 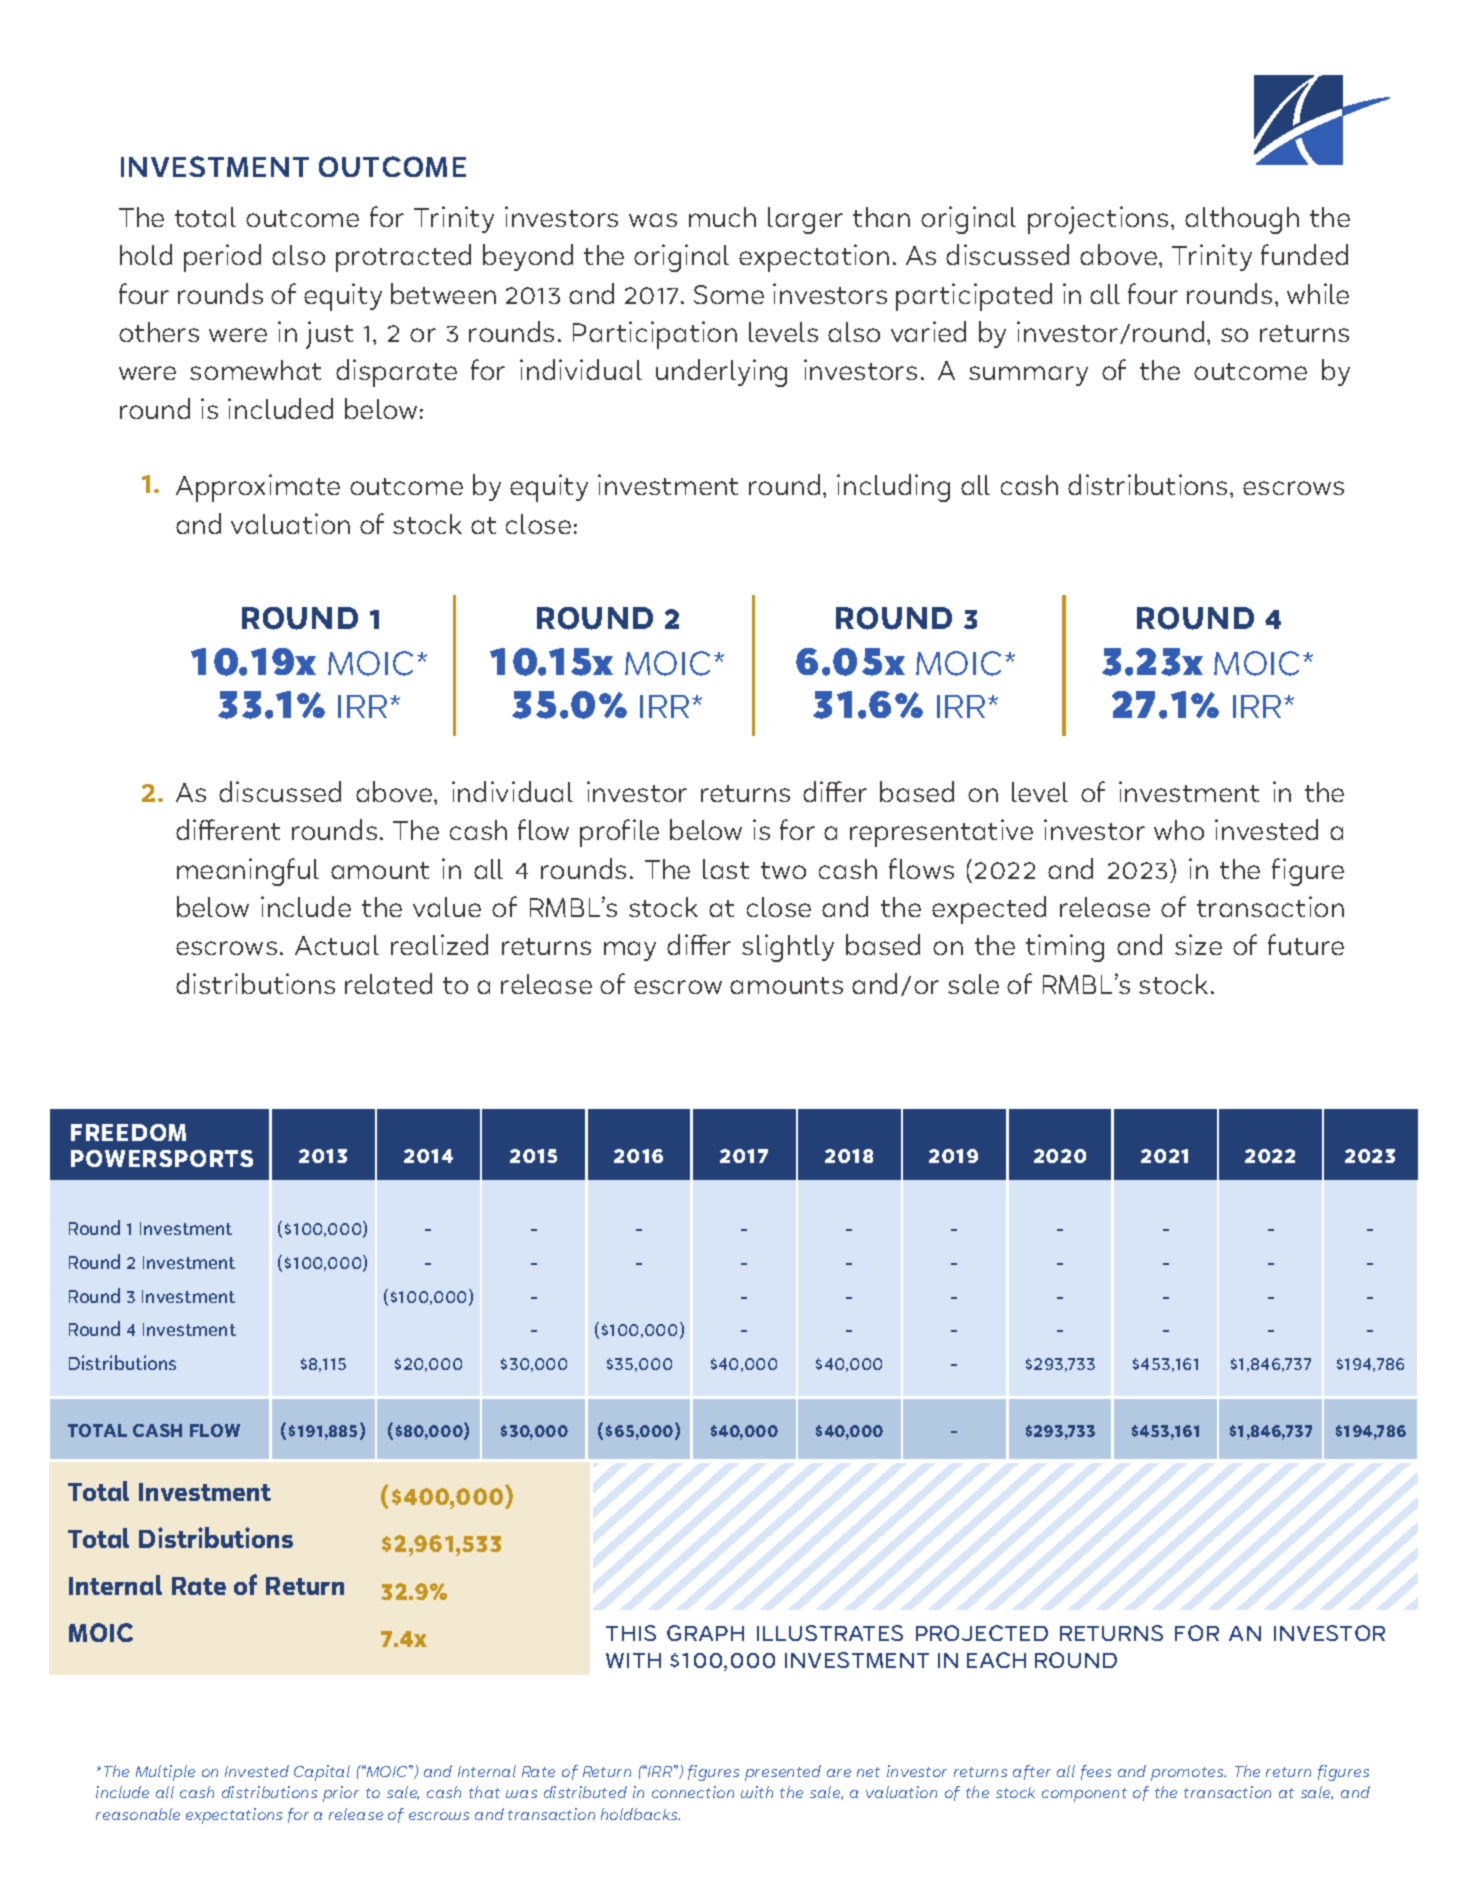 I want to click on THIS, so click(x=631, y=1633).
